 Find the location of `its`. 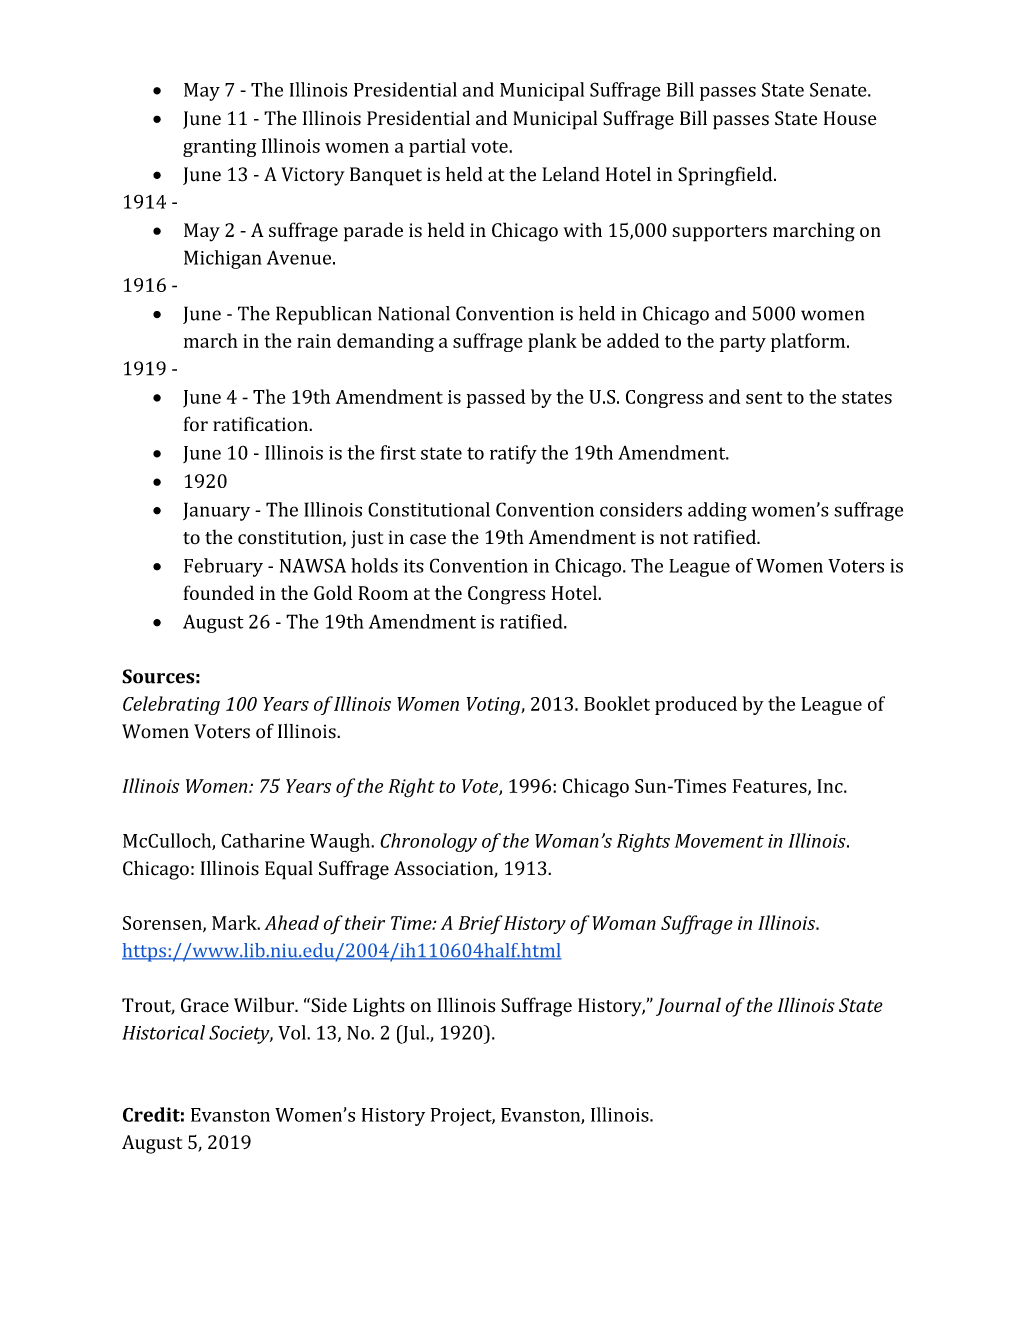

its is located at coordinates (414, 566).
